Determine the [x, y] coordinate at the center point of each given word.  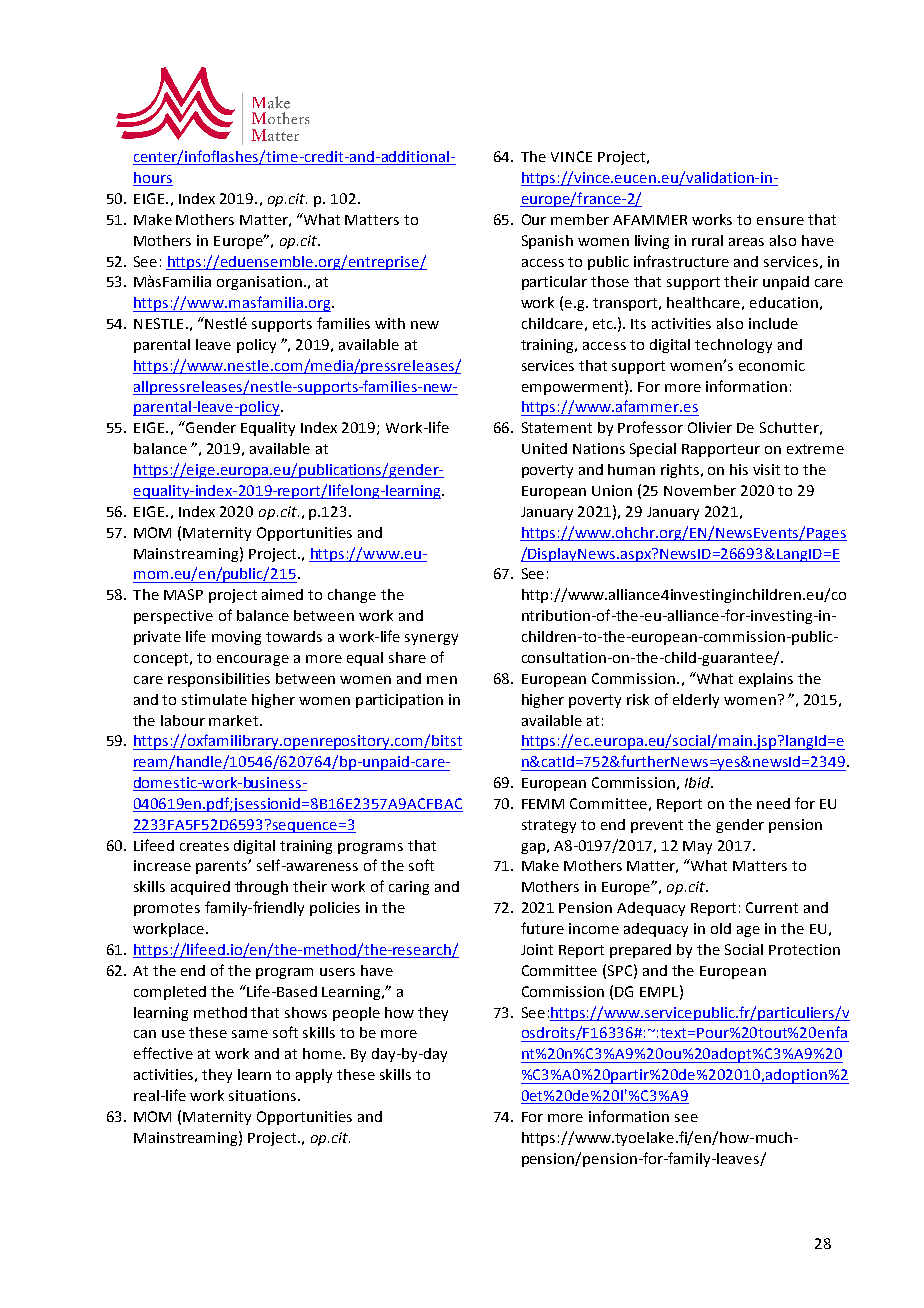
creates [204, 846]
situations [264, 1095]
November [700, 490]
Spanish [547, 242]
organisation [259, 283]
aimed [282, 594]
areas [746, 242]
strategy [549, 826]
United [544, 448]
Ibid [699, 782]
